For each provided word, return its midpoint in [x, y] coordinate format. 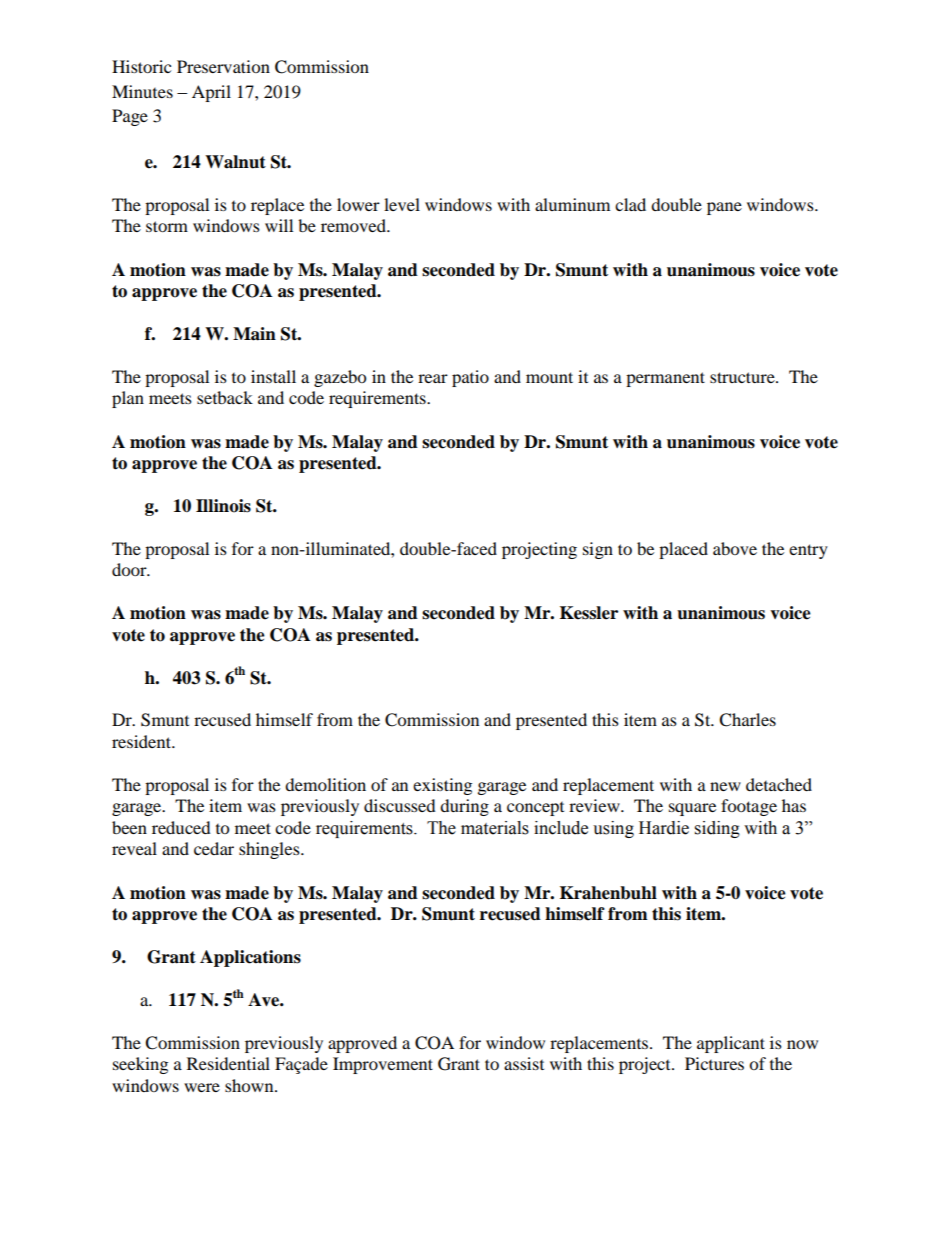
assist [524, 1063]
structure [743, 377]
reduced [181, 827]
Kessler [589, 613]
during [464, 807]
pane [724, 208]
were [202, 1087]
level [402, 204]
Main [254, 334]
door [130, 569]
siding [717, 829]
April [211, 93]
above [735, 548]
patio [470, 378]
